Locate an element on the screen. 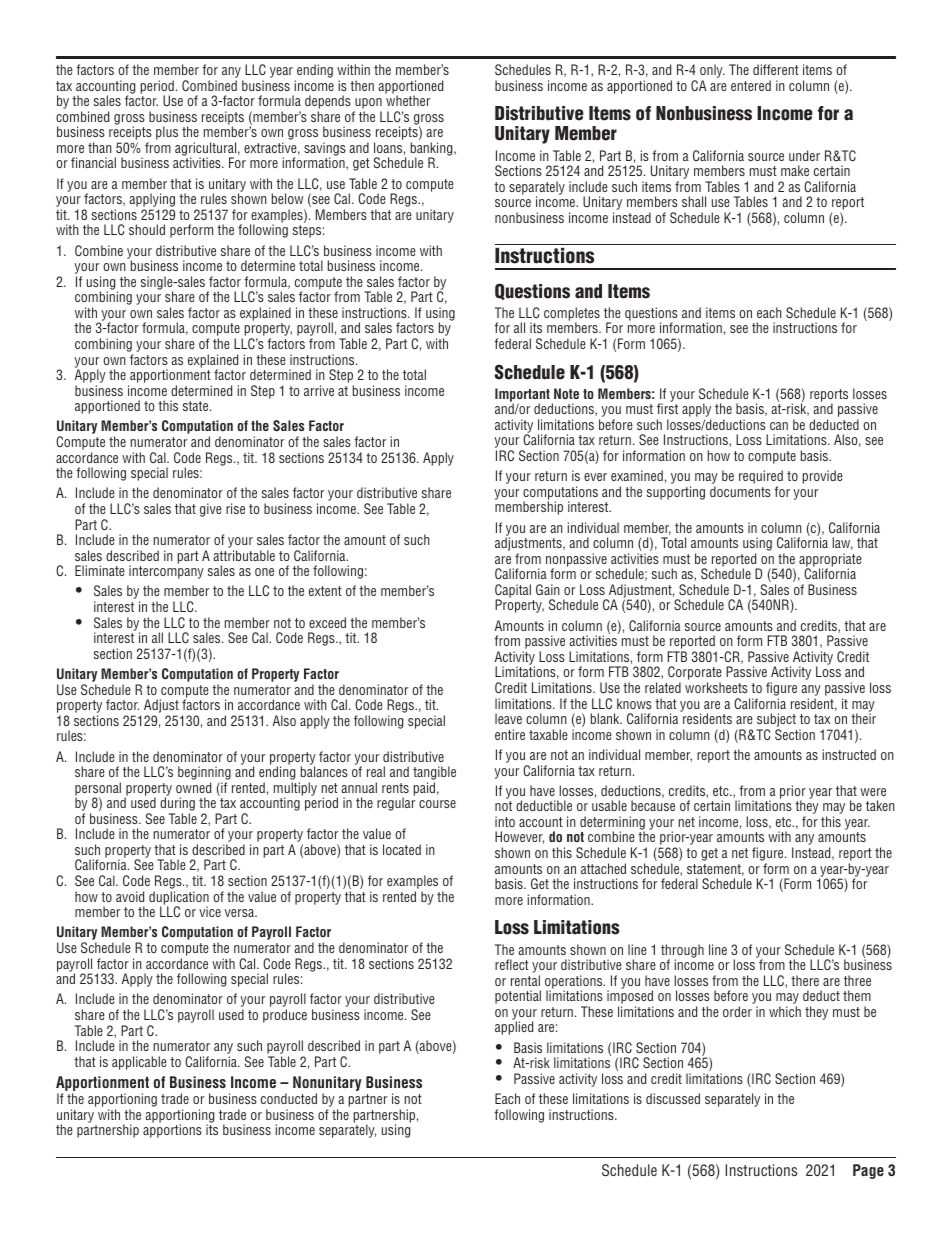  entered is located at coordinates (751, 85).
